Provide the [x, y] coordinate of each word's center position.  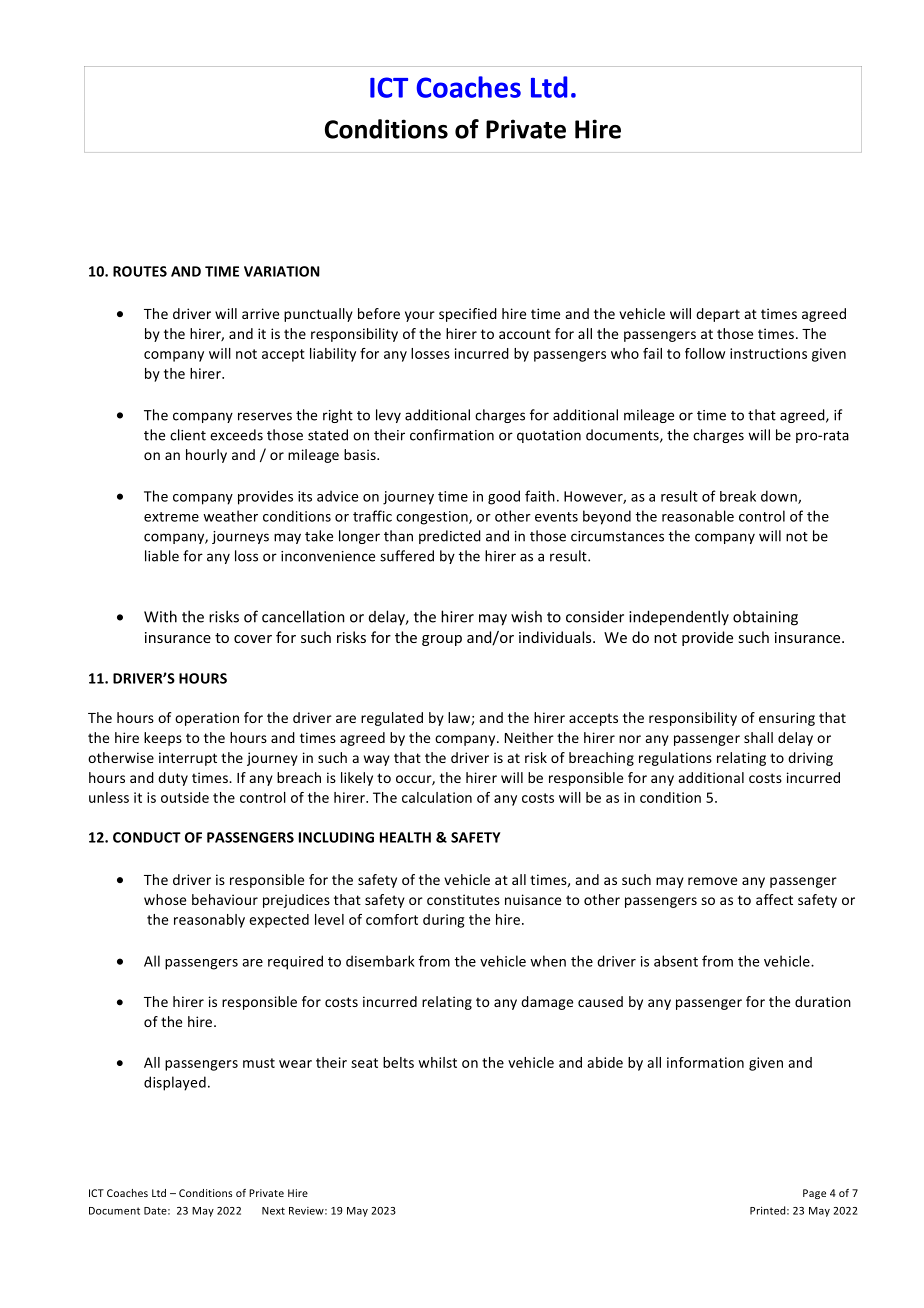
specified [468, 315]
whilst [437, 1062]
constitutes [463, 899]
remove [712, 881]
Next [273, 1211]
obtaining [765, 618]
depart [718, 315]
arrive [260, 313]
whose [165, 899]
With [160, 616]
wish [526, 616]
